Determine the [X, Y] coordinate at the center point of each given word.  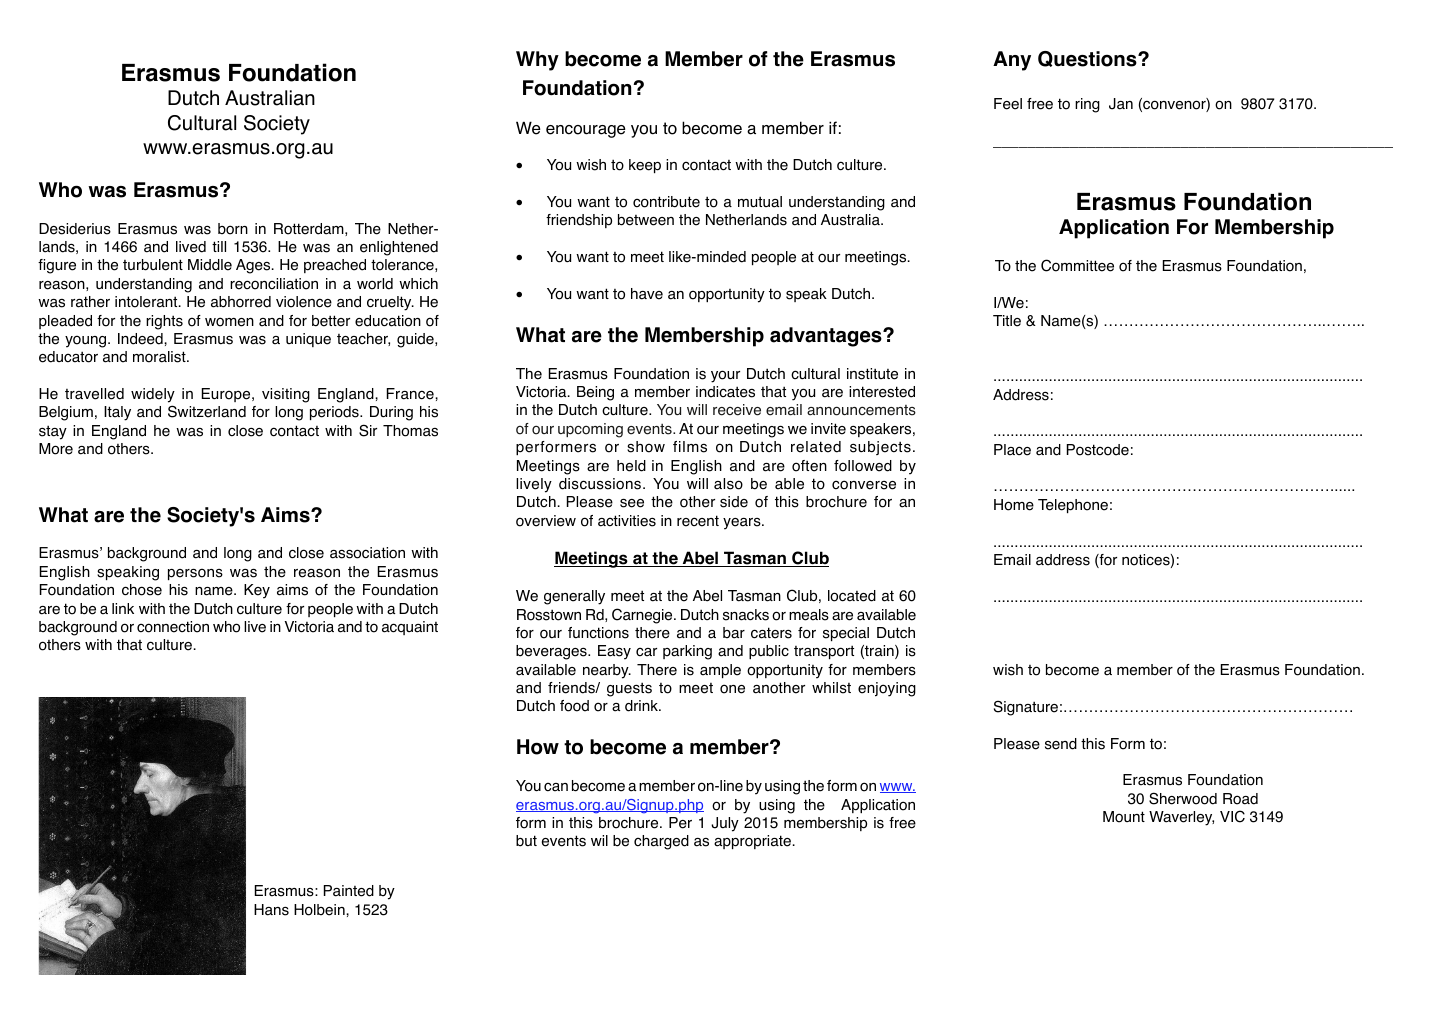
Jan [1121, 104]
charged [661, 842]
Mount [1124, 817]
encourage [586, 131]
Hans [271, 910]
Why [537, 61]
